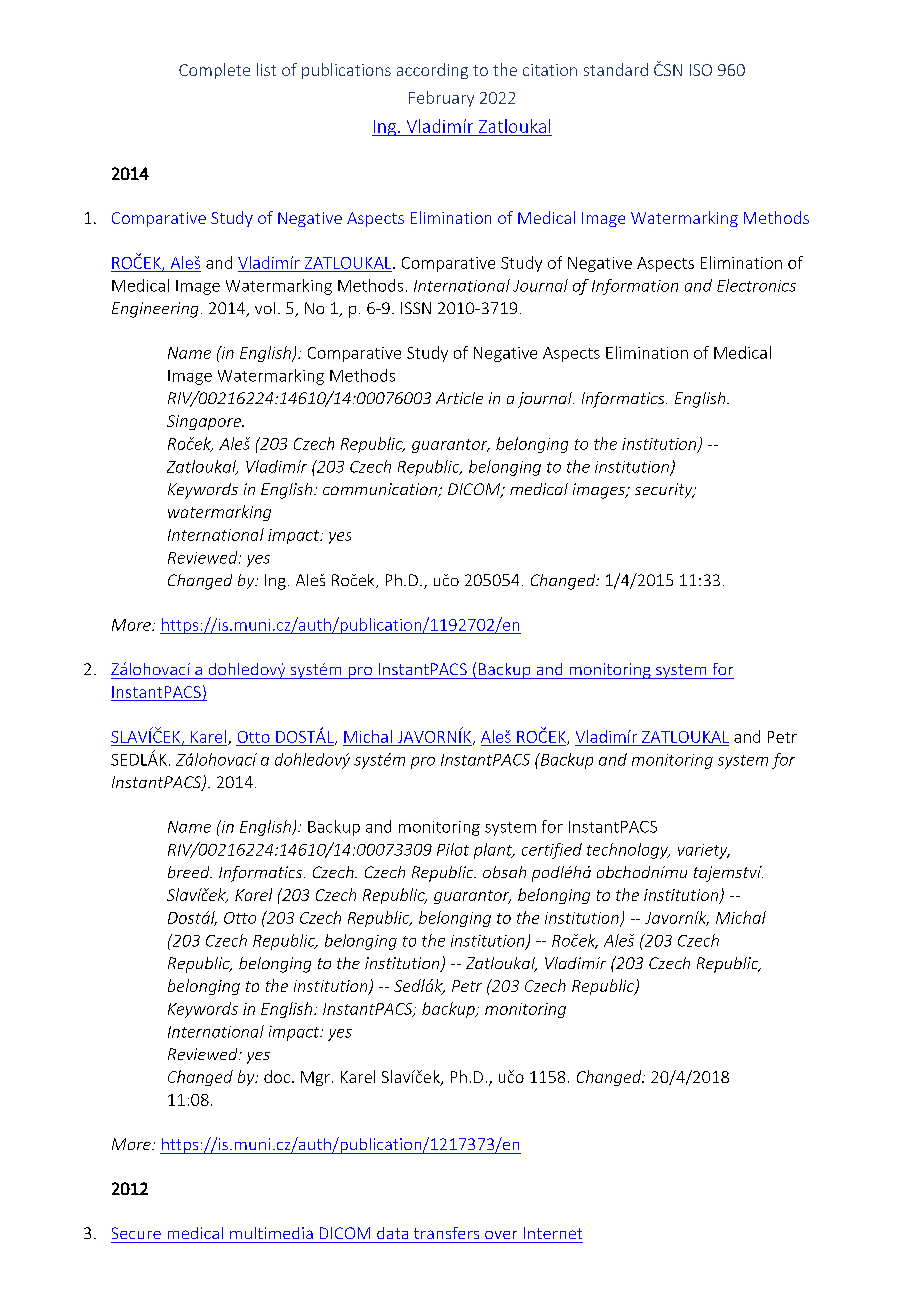 This document has width=924, height=1308. I want to click on February, so click(441, 99).
